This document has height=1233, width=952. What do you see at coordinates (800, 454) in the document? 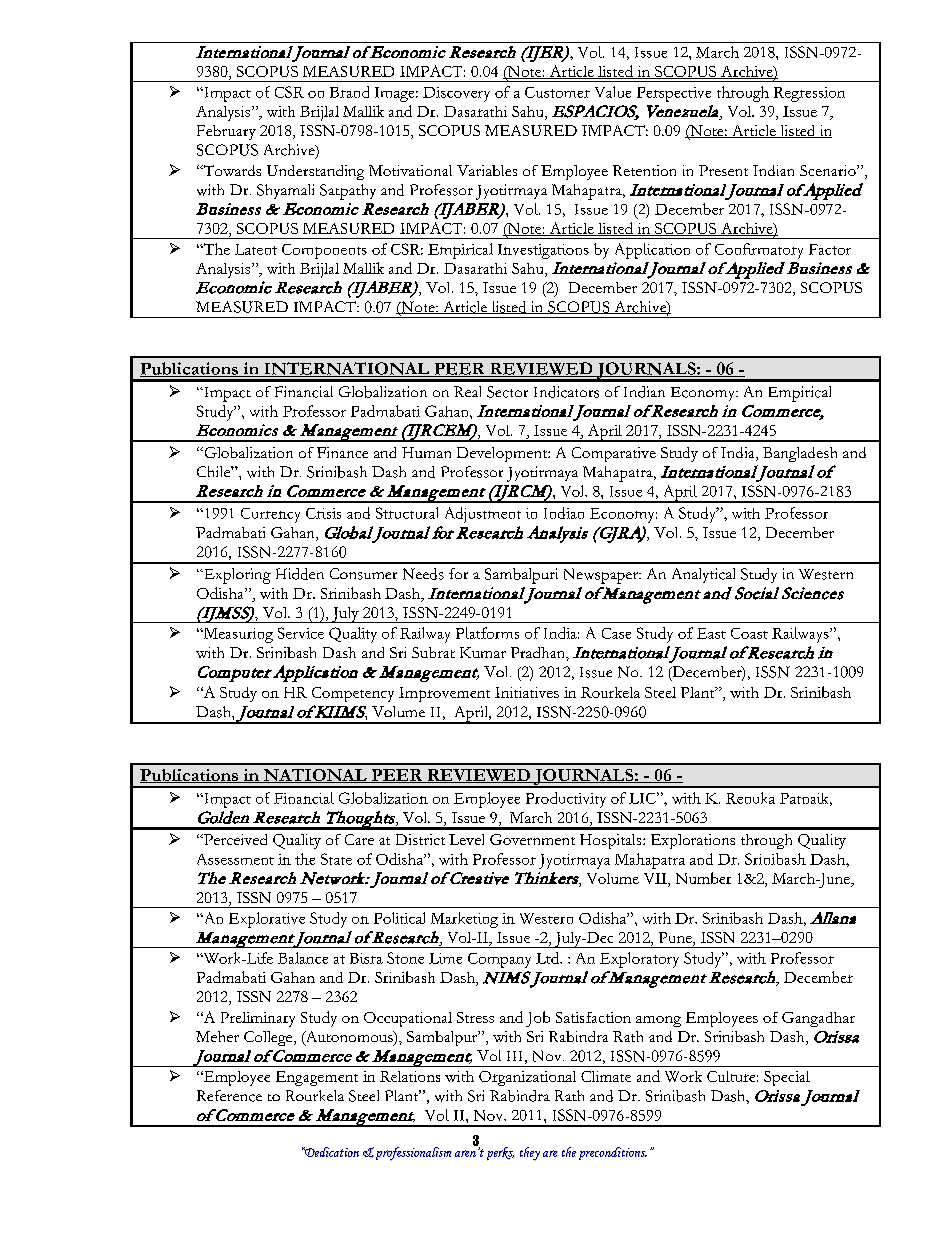
I see `Bangladesh` at bounding box center [800, 454].
